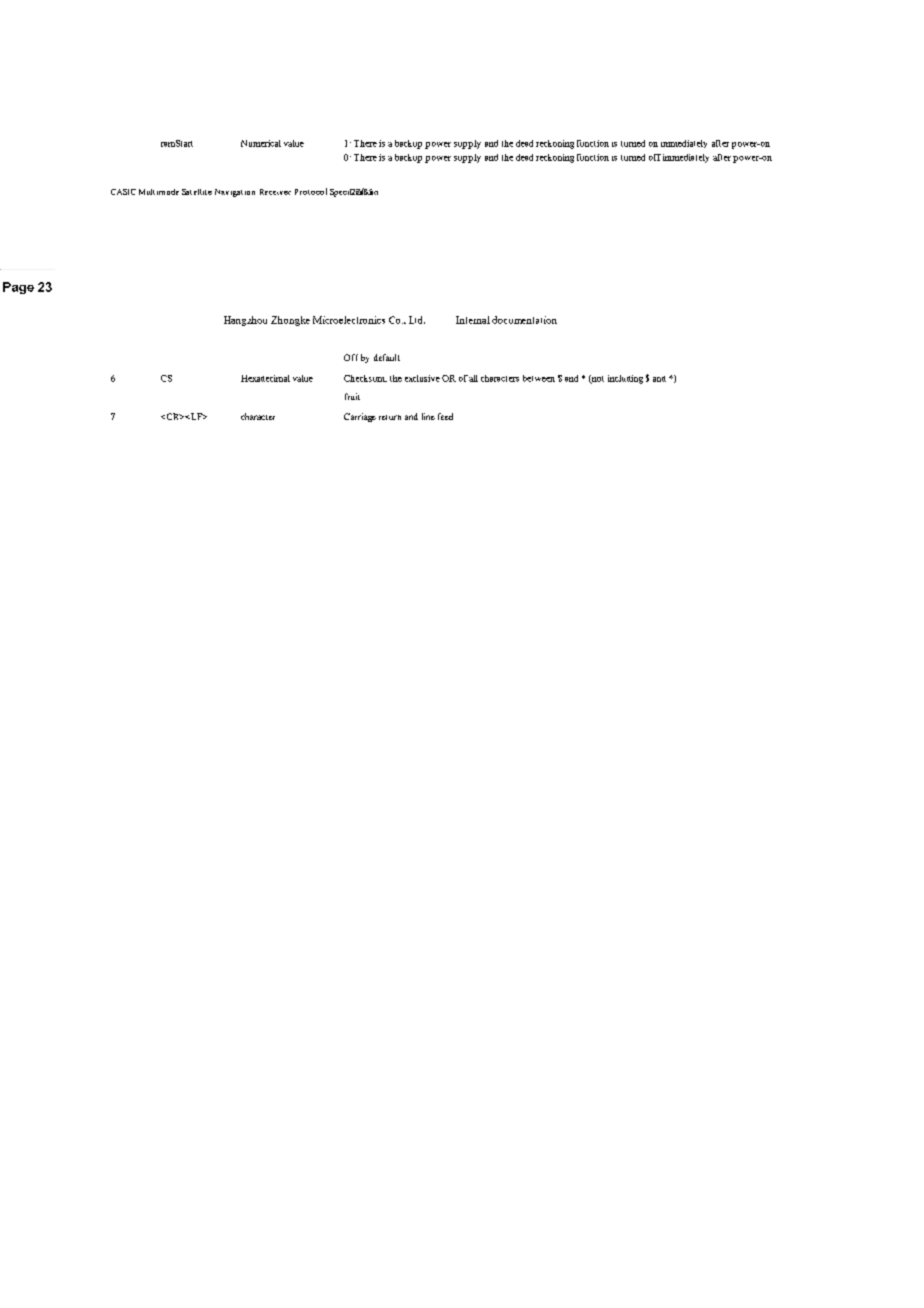 Image resolution: width=924 pixels, height=1308 pixels. I want to click on Hexadecimal, so click(265, 378).
